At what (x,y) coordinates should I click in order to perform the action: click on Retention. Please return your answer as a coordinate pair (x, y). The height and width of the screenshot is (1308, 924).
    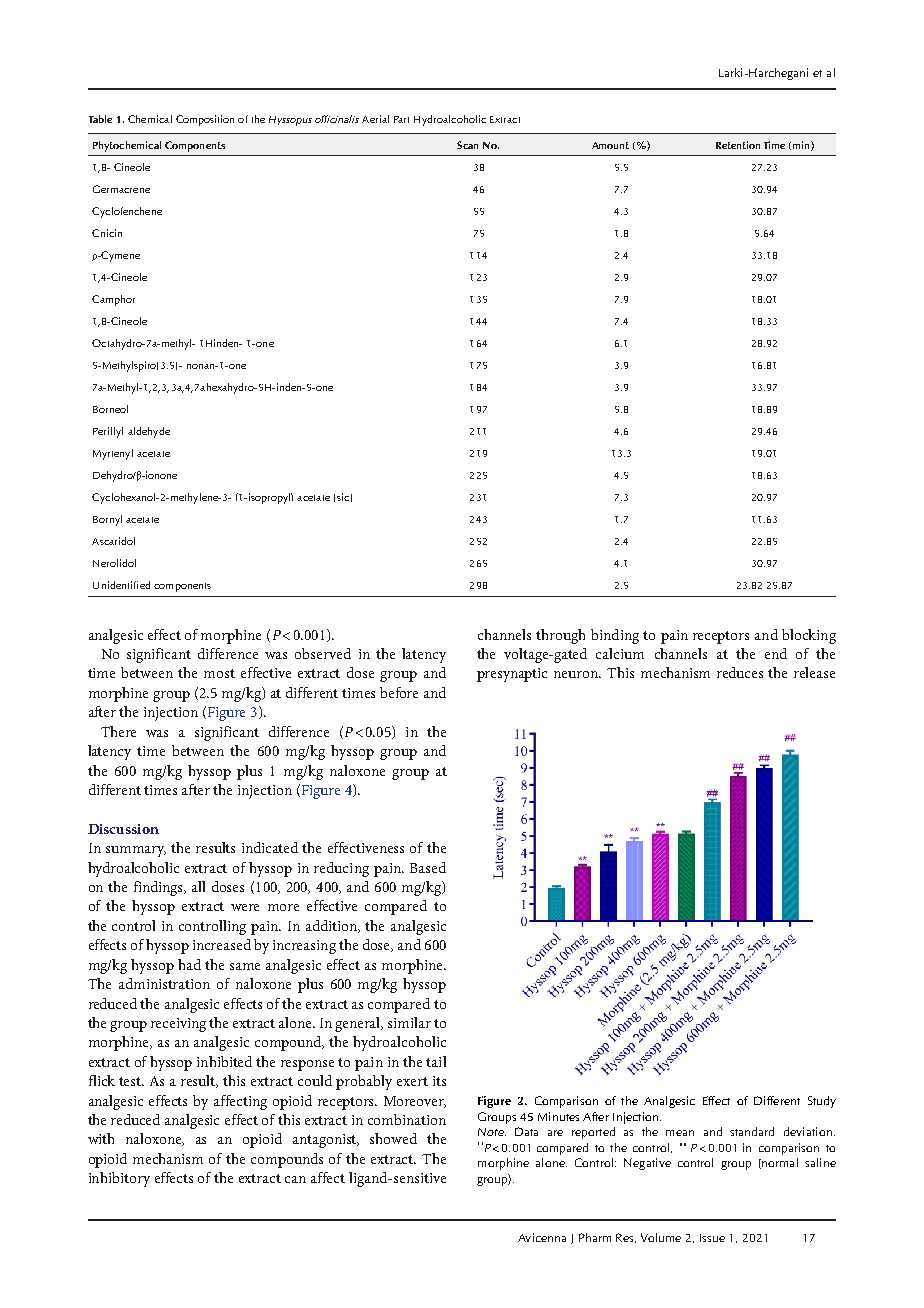
    Looking at the image, I should click on (738, 145).
